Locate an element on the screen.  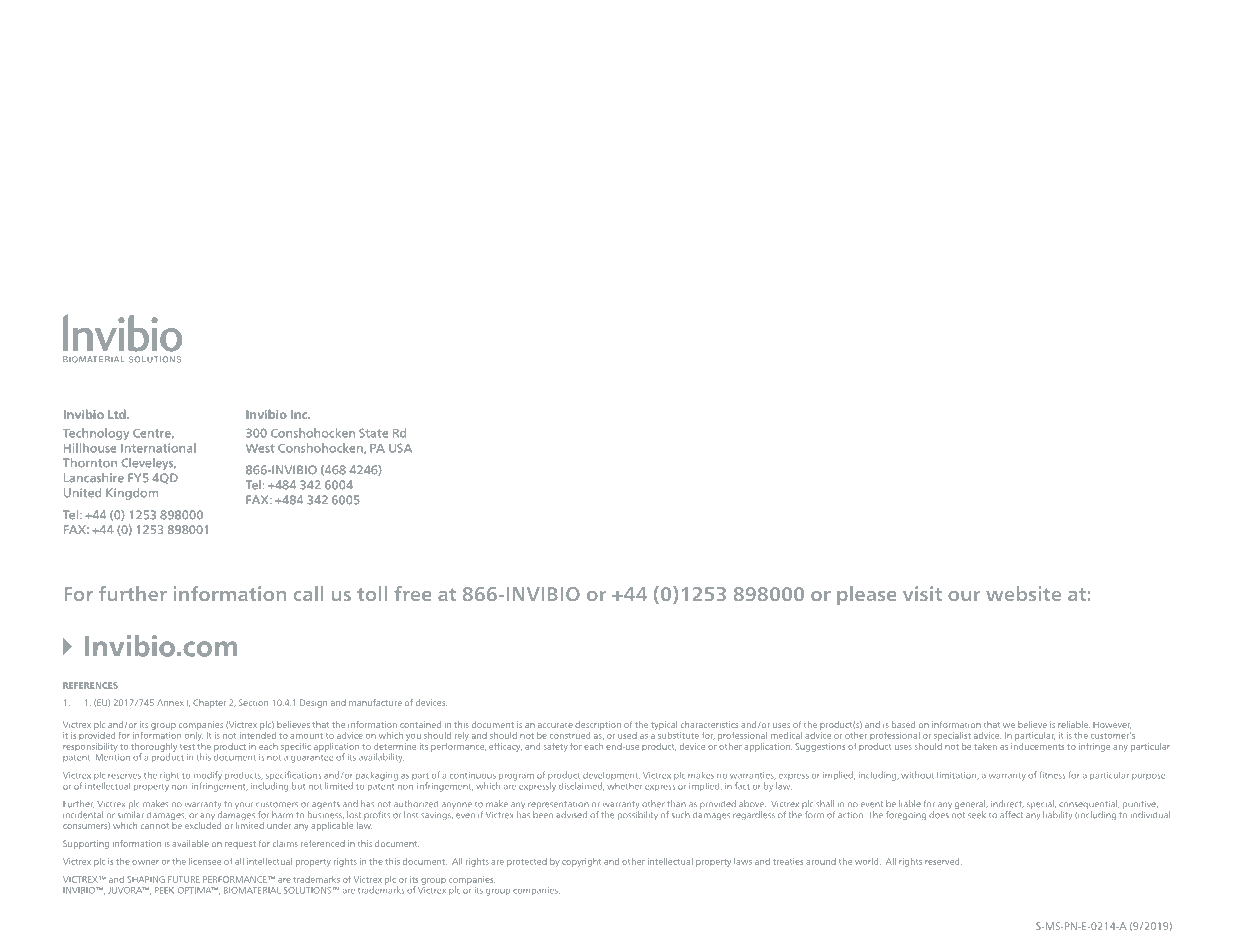
International is located at coordinates (158, 448).
